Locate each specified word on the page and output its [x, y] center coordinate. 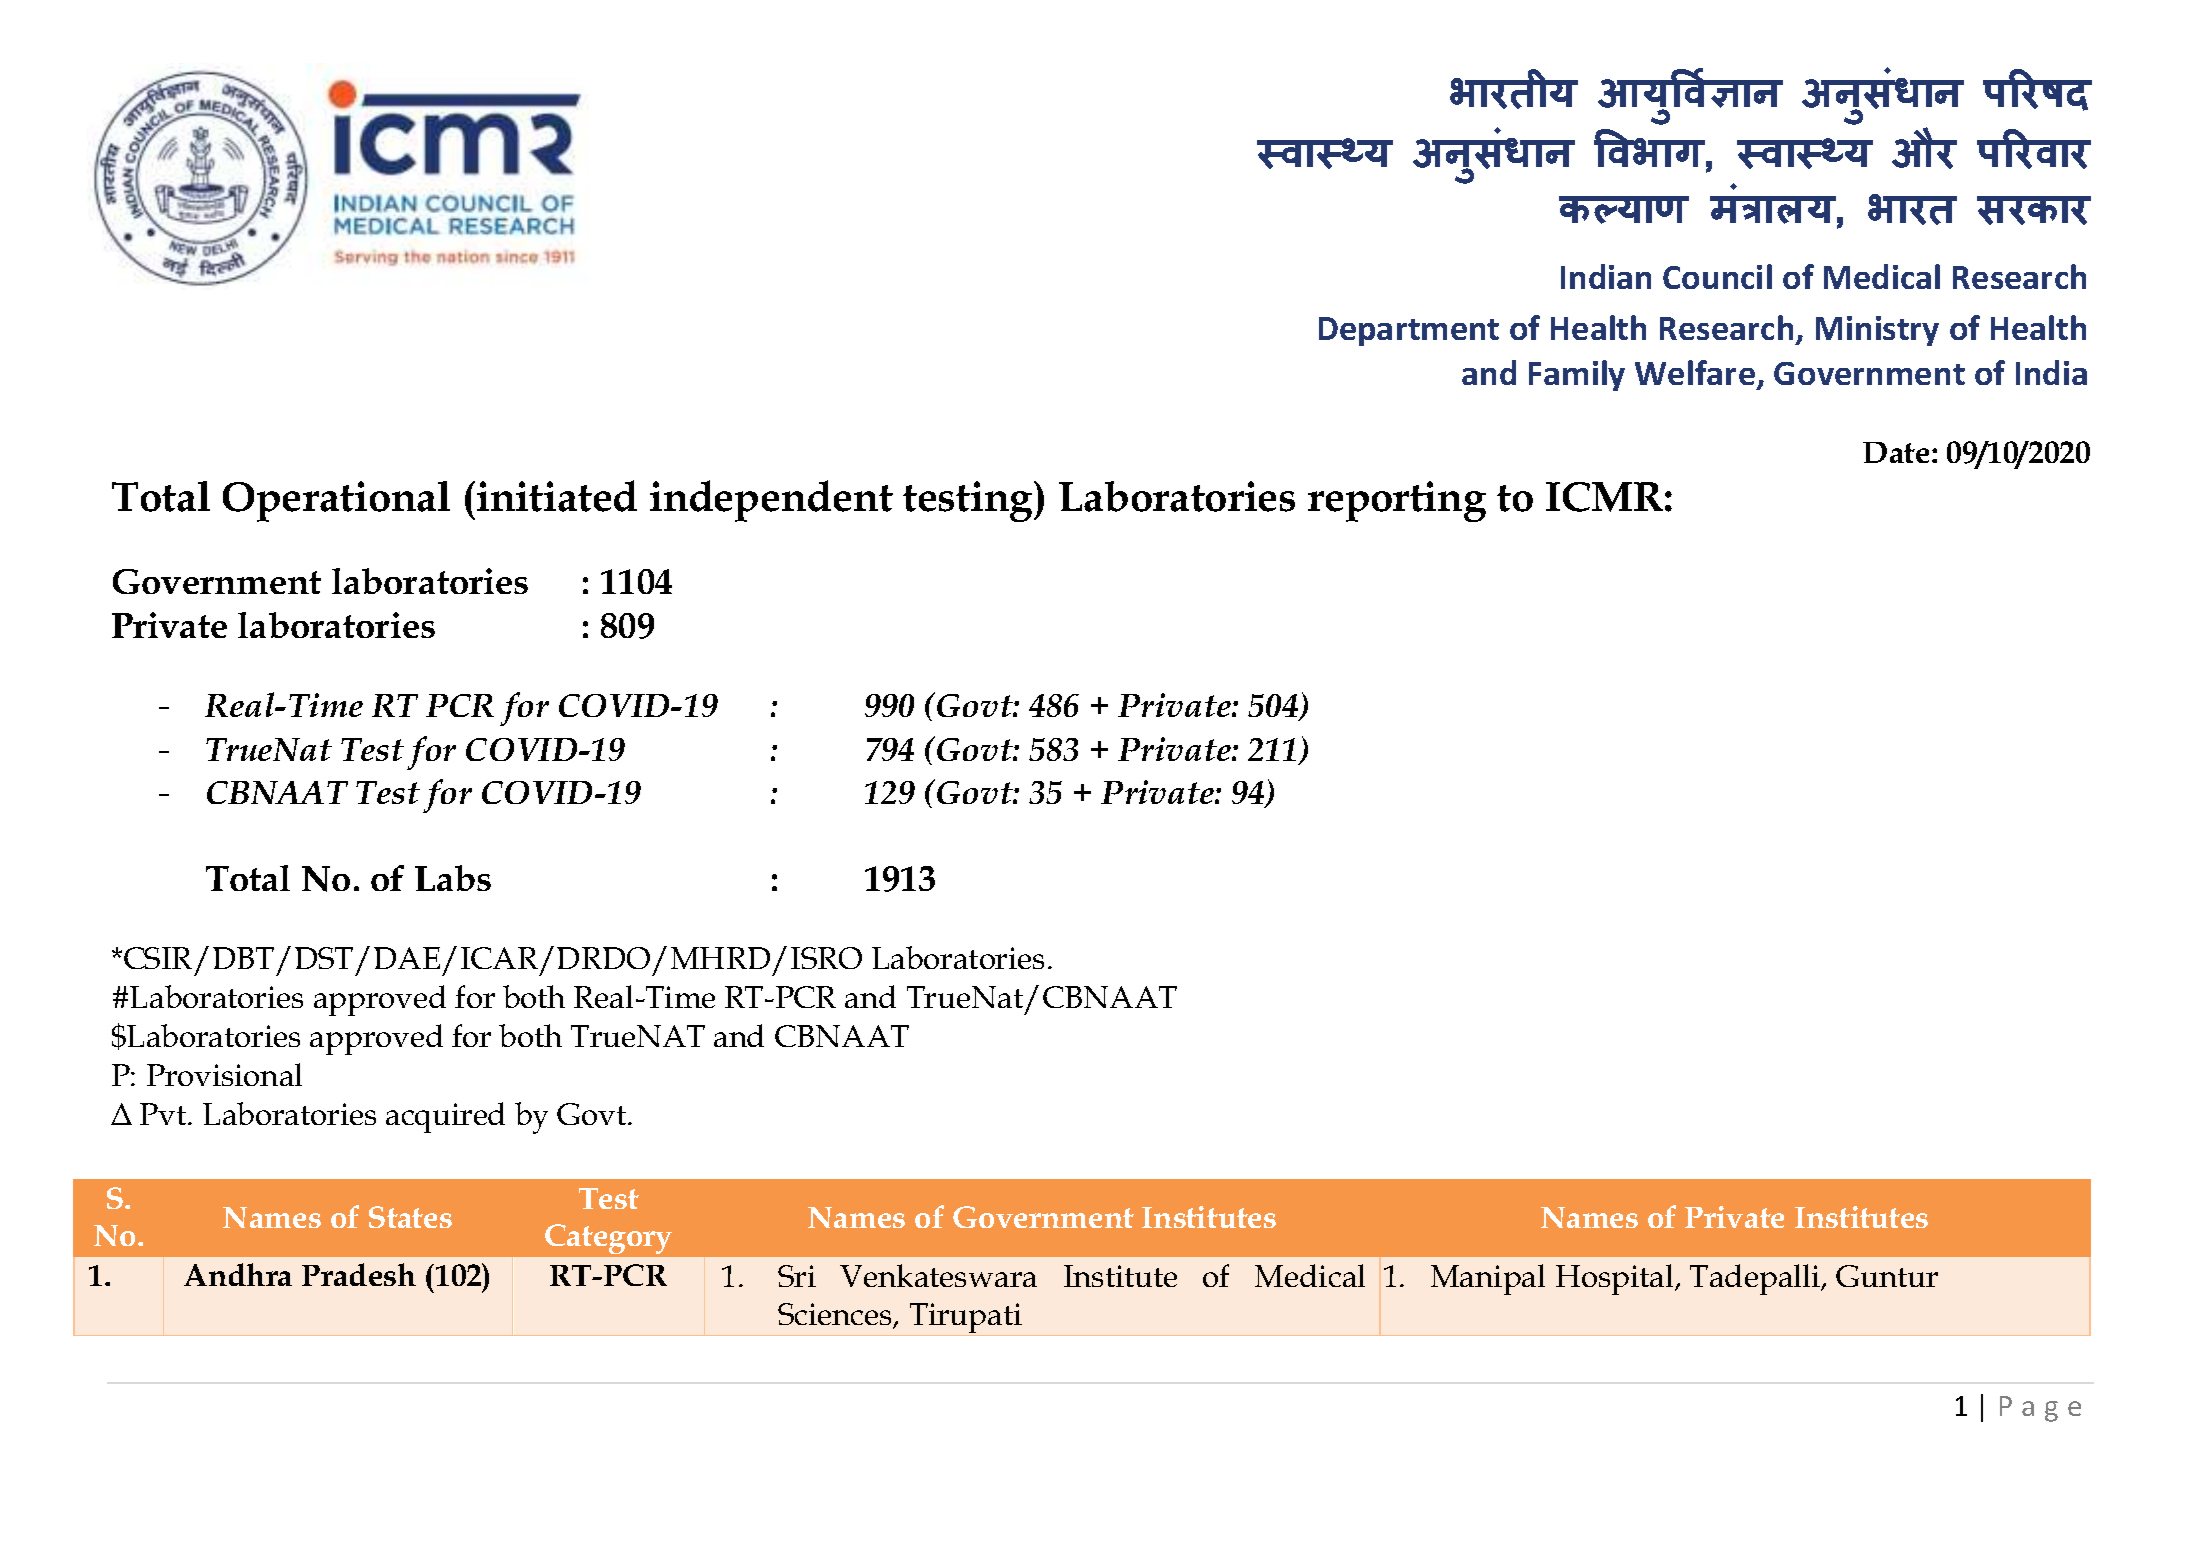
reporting [1397, 501]
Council [1717, 276]
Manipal [1488, 1279]
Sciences [836, 1316]
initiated [557, 496]
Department [1409, 331]
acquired [445, 1117]
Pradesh [359, 1274]
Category [608, 1239]
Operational [336, 501]
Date [1896, 452]
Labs [453, 878]
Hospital [1616, 1279]
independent [771, 501]
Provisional [224, 1074]
